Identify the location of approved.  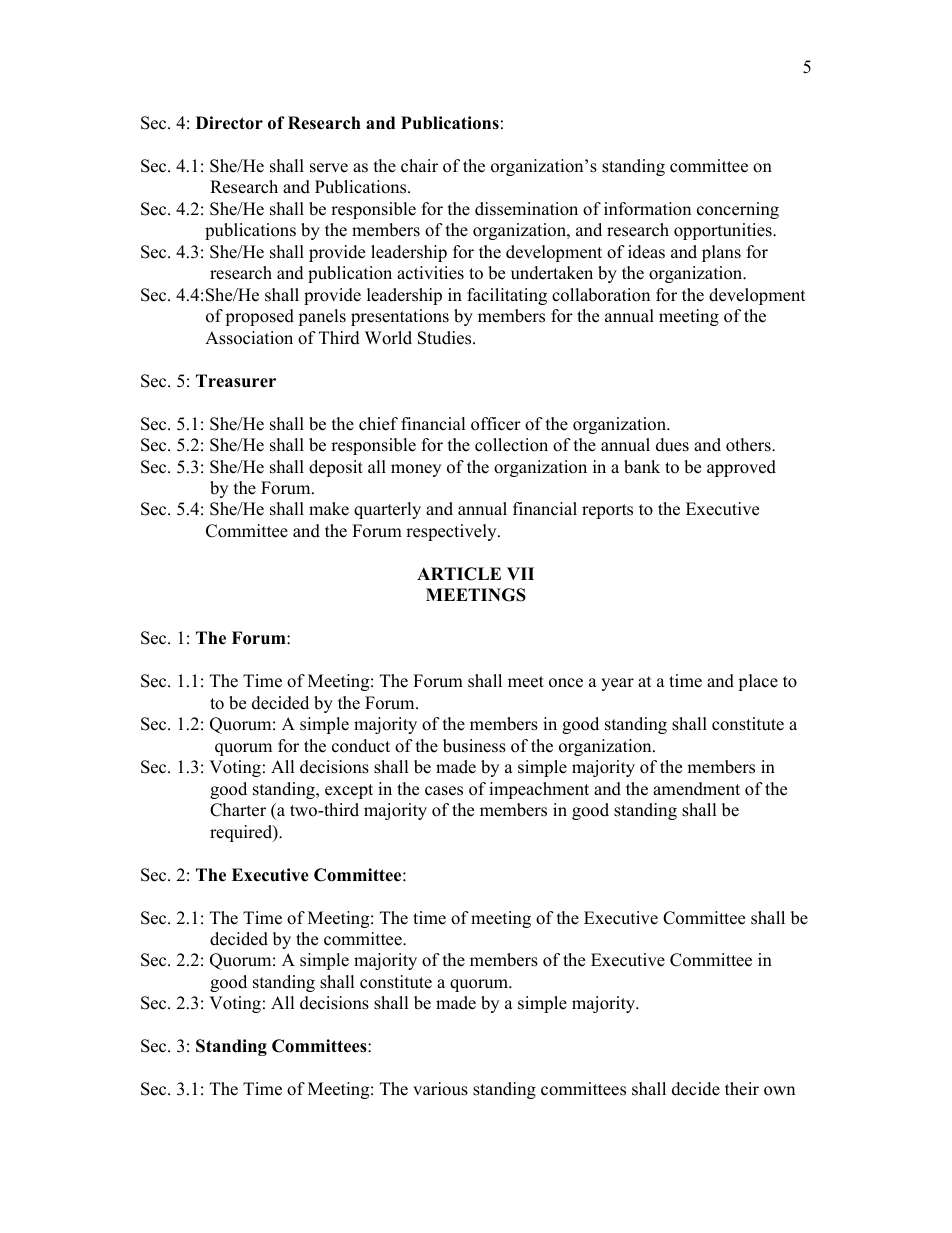
(741, 468).
